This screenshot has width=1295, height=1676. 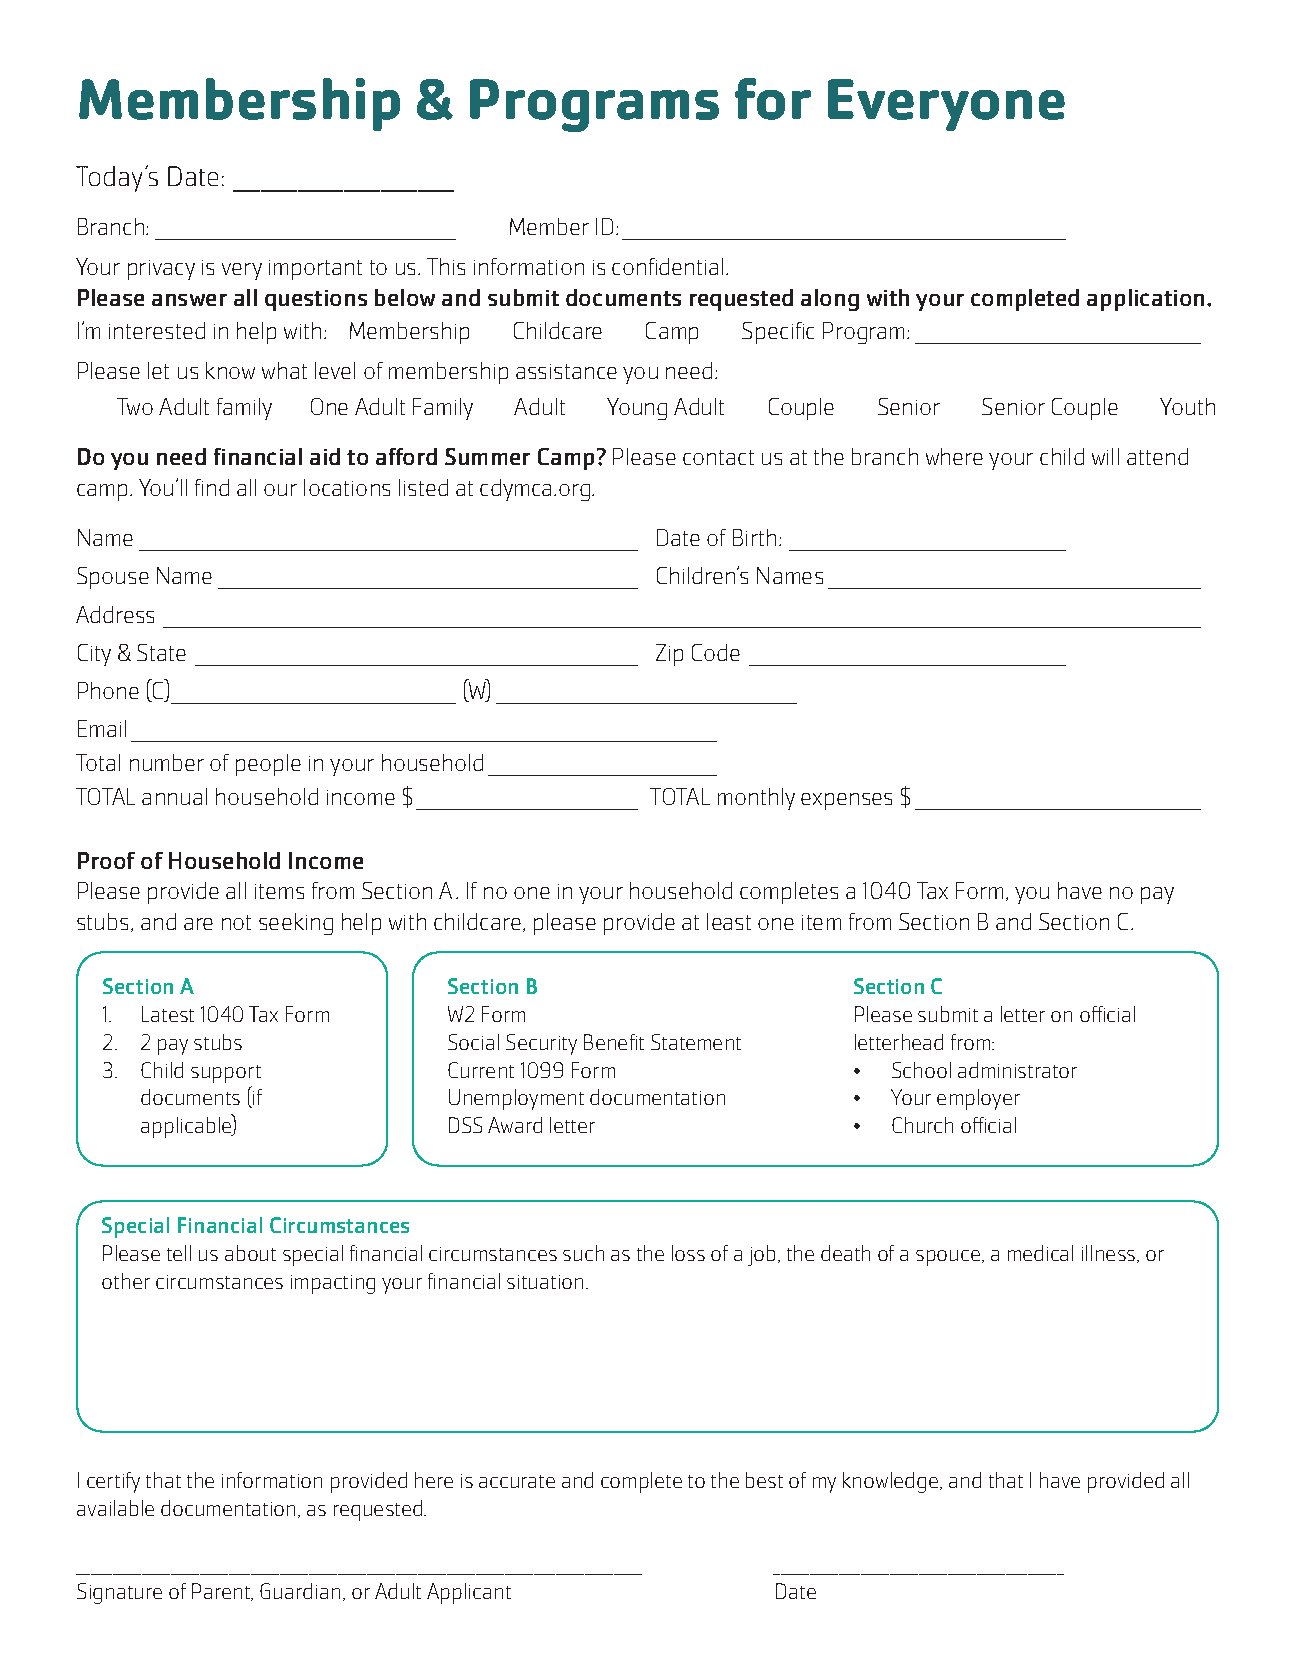 I want to click on expenses, so click(x=846, y=801).
